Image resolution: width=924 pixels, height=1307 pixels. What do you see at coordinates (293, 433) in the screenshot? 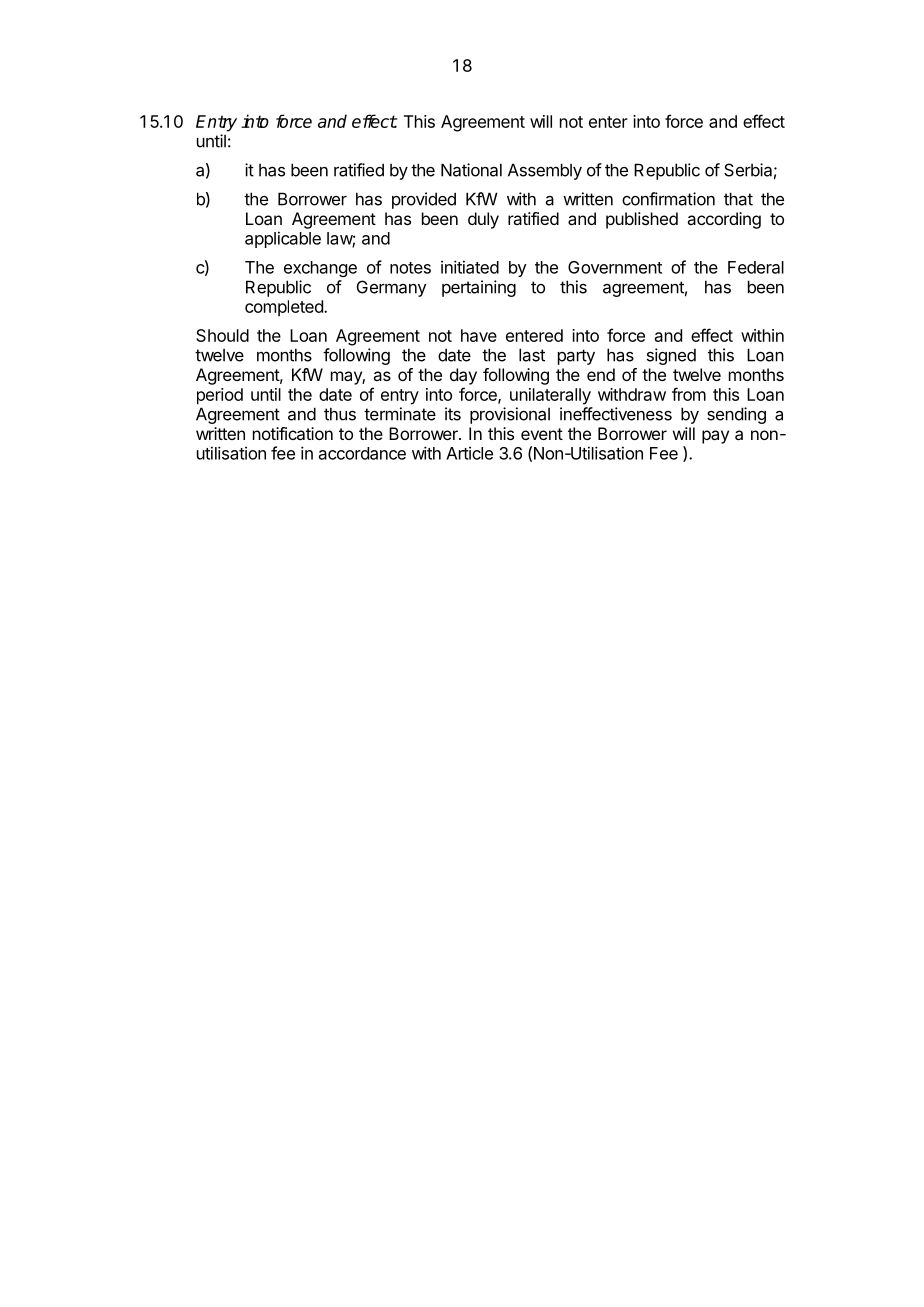
I see `notification` at bounding box center [293, 433].
